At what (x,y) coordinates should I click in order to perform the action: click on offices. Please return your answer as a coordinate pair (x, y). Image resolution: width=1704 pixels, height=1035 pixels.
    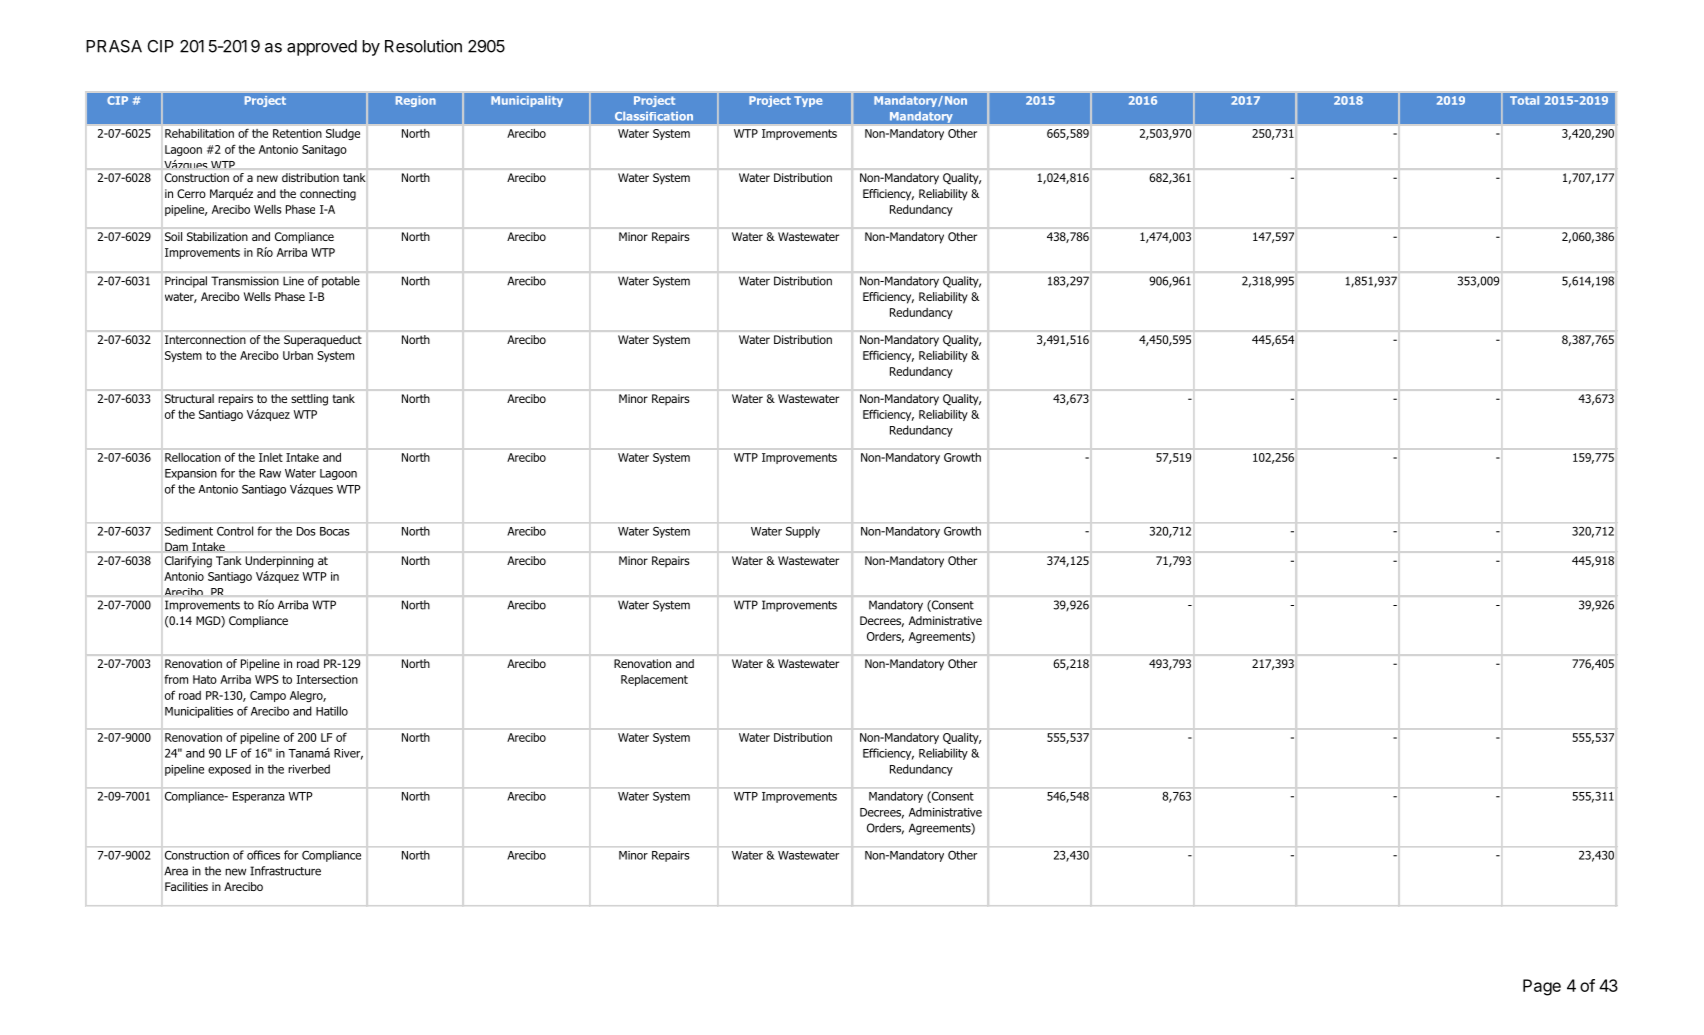
    Looking at the image, I should click on (263, 855).
